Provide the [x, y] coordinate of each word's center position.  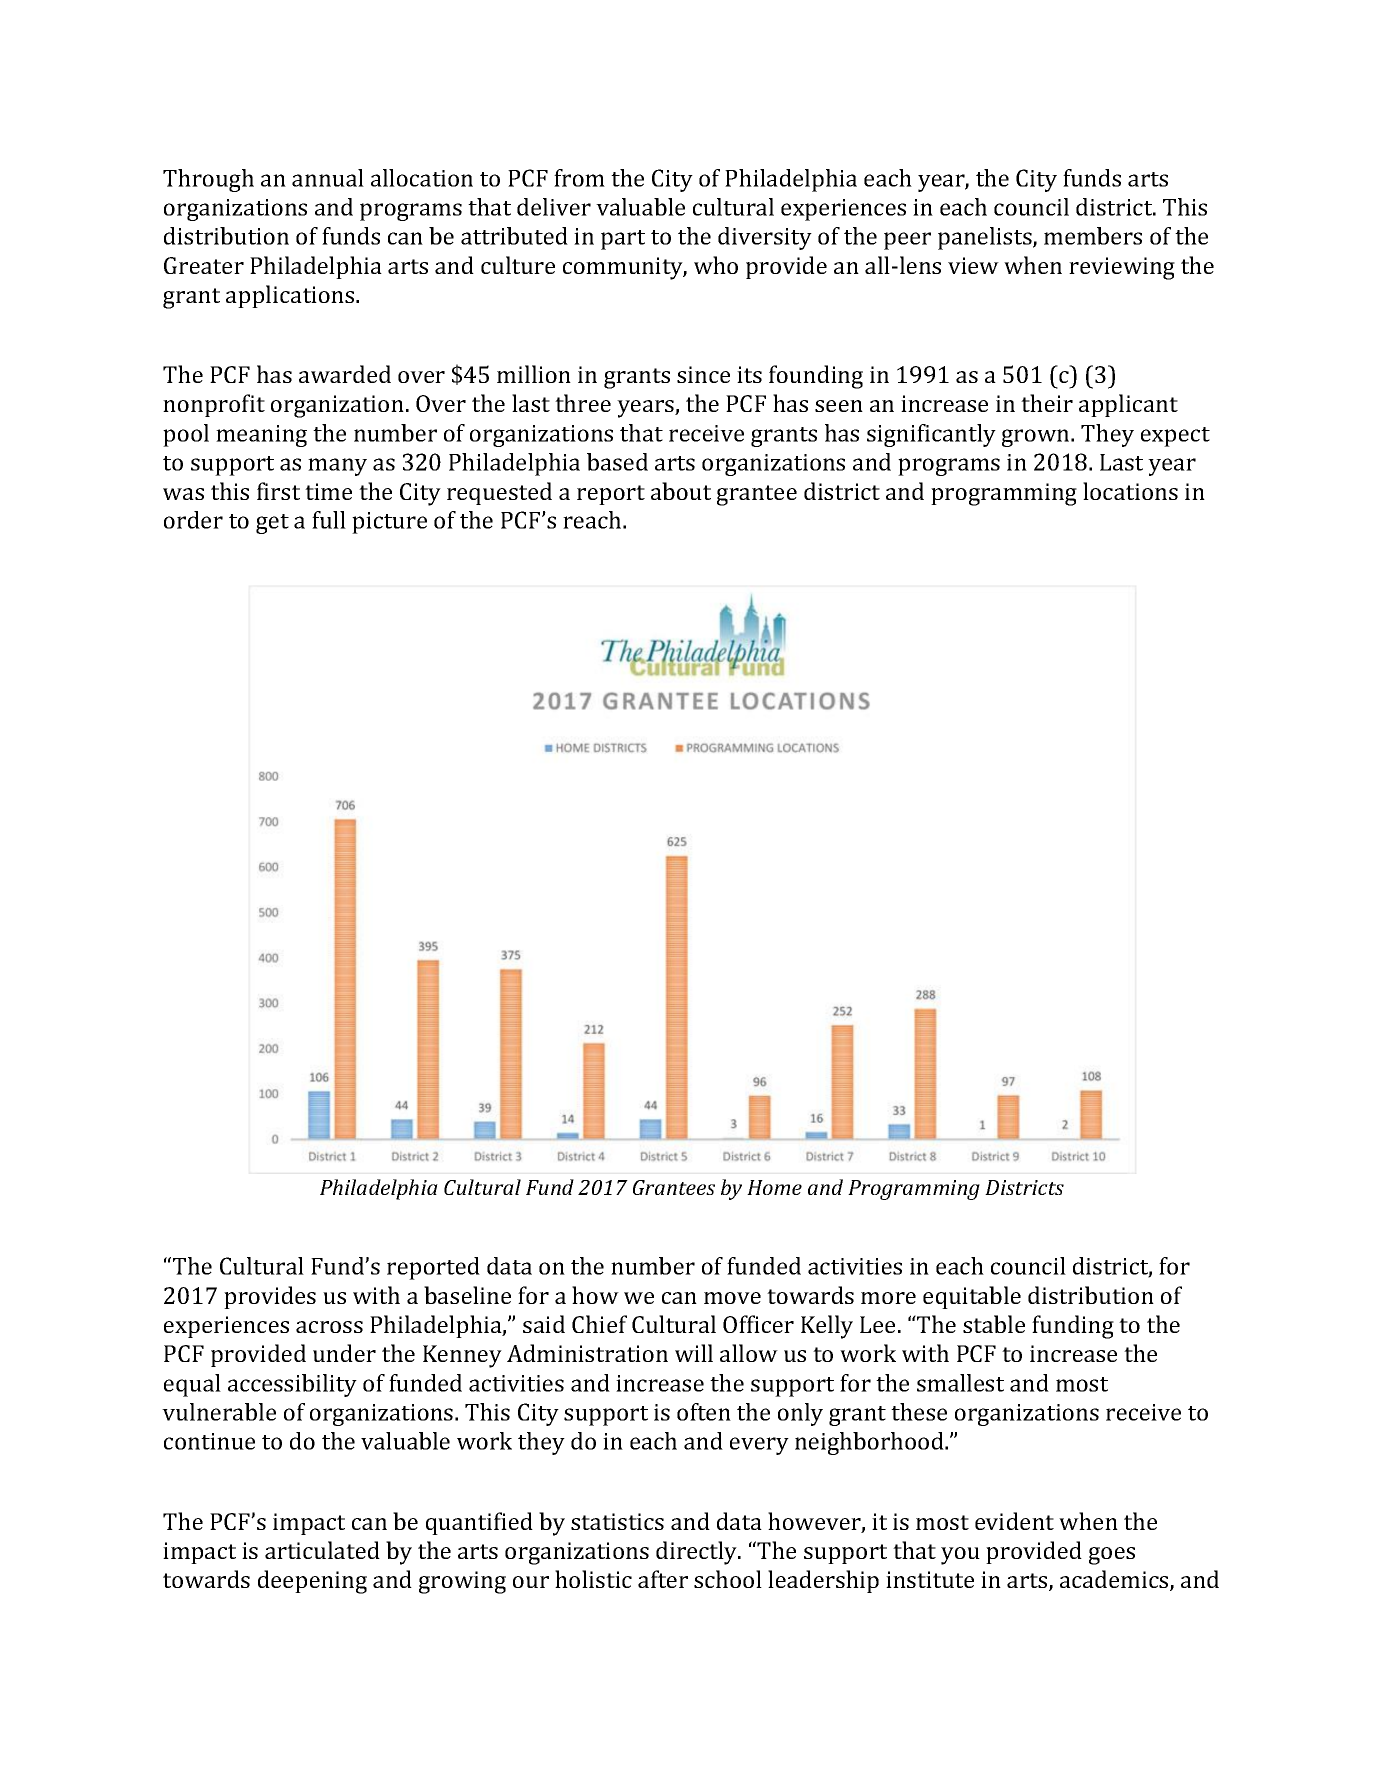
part [623, 240]
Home [774, 1187]
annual [328, 178]
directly [698, 1553]
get [272, 524]
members [1093, 236]
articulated [322, 1550]
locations [1130, 491]
